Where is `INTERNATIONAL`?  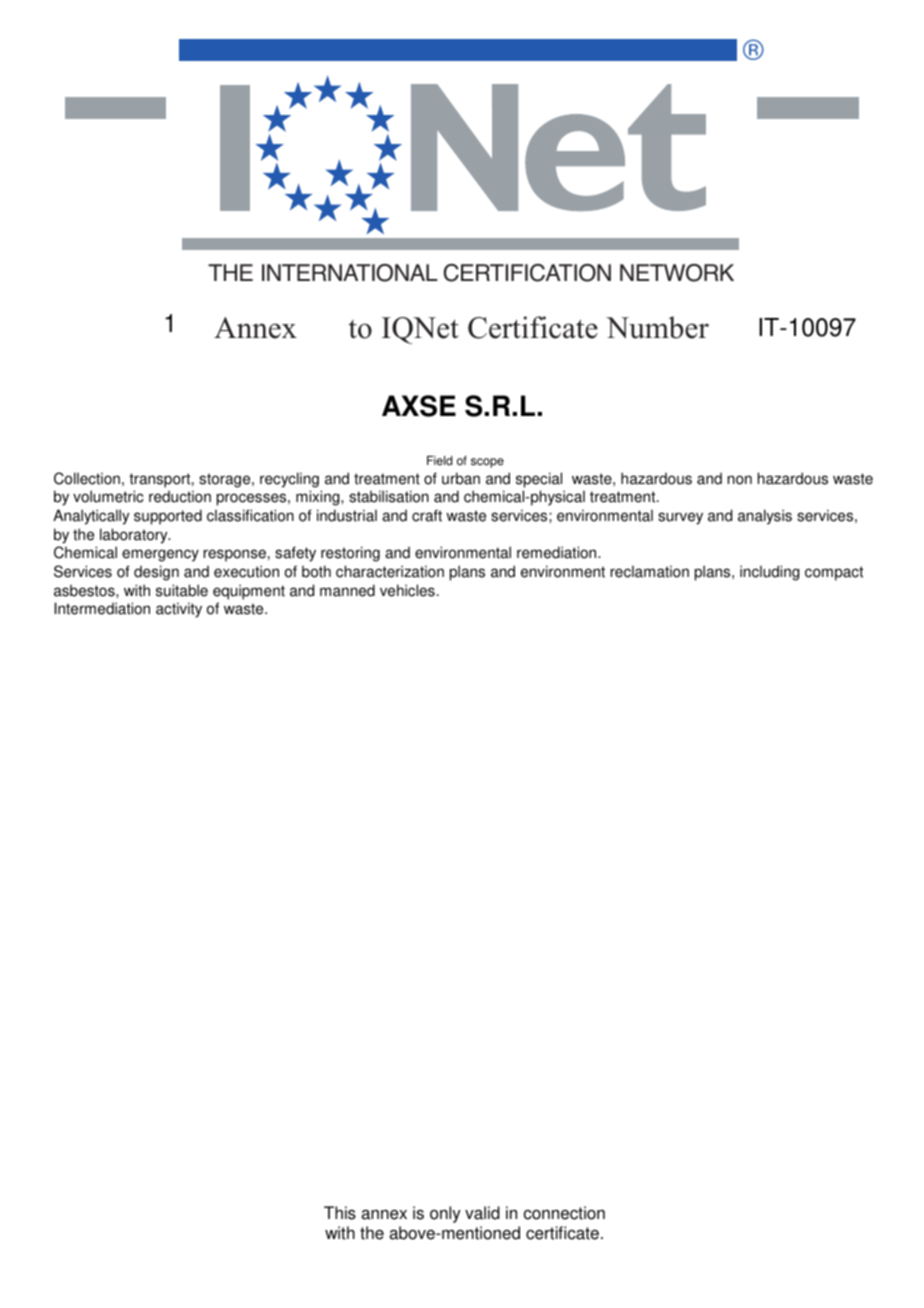
INTERNATIONAL is located at coordinates (350, 273).
